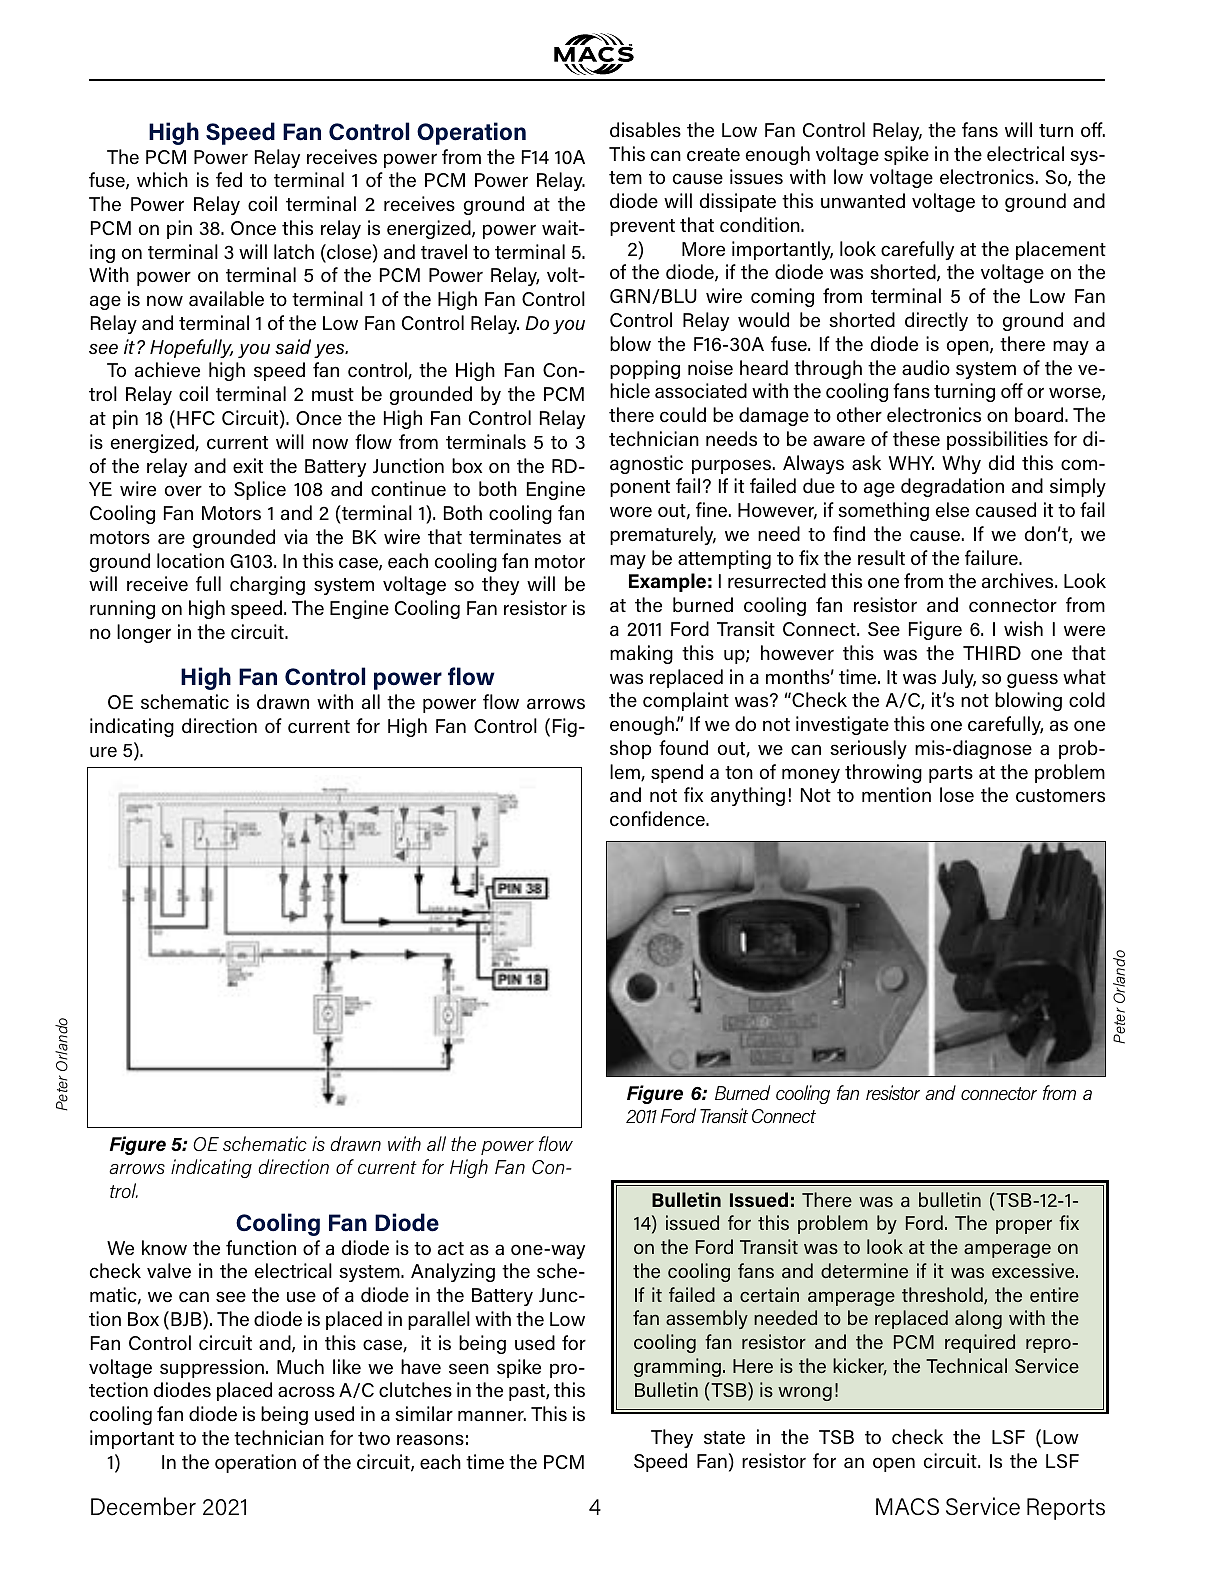 This document has width=1213, height=1569. What do you see at coordinates (144, 633) in the document?
I see `longer` at bounding box center [144, 633].
